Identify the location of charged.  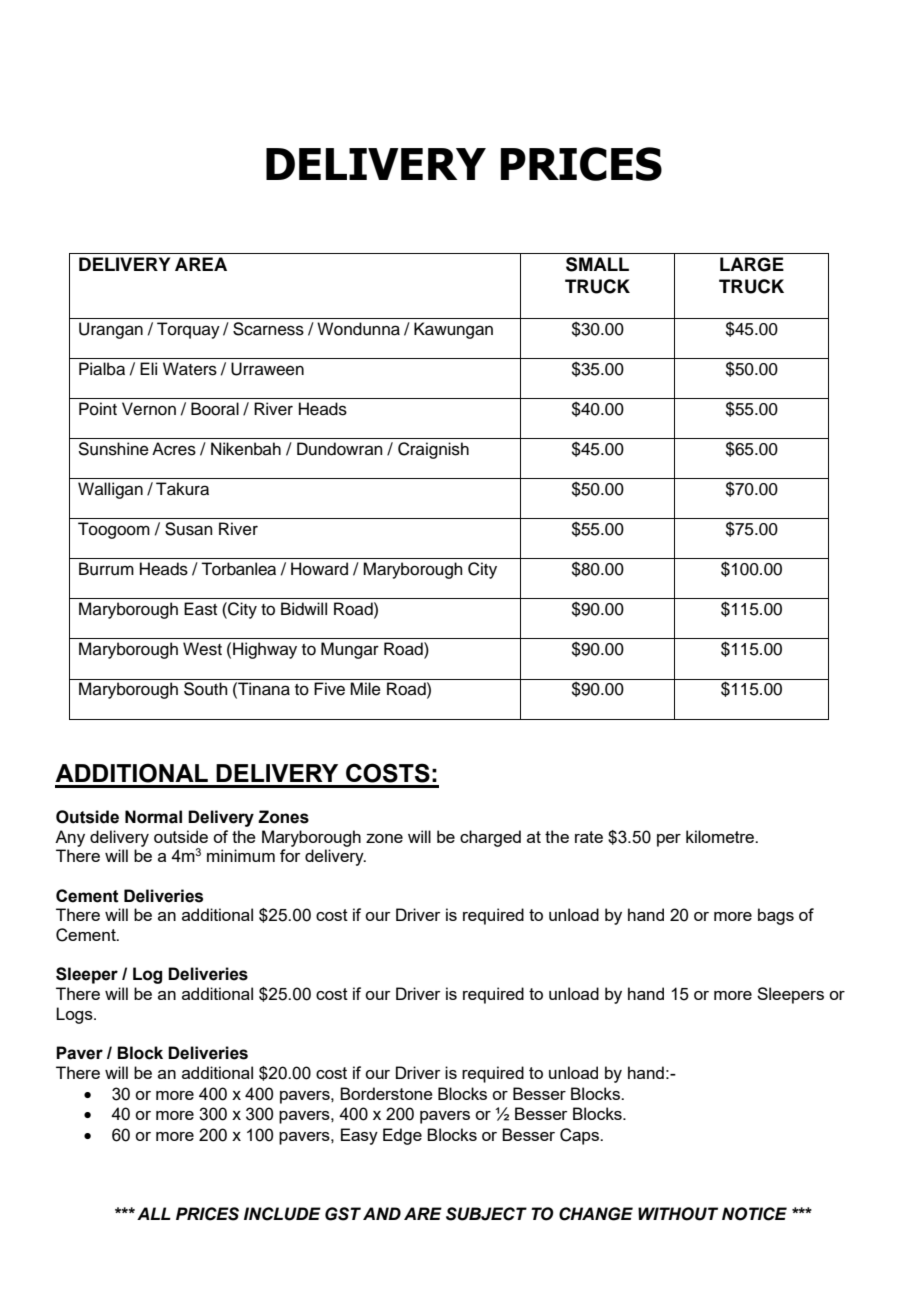
(490, 838).
